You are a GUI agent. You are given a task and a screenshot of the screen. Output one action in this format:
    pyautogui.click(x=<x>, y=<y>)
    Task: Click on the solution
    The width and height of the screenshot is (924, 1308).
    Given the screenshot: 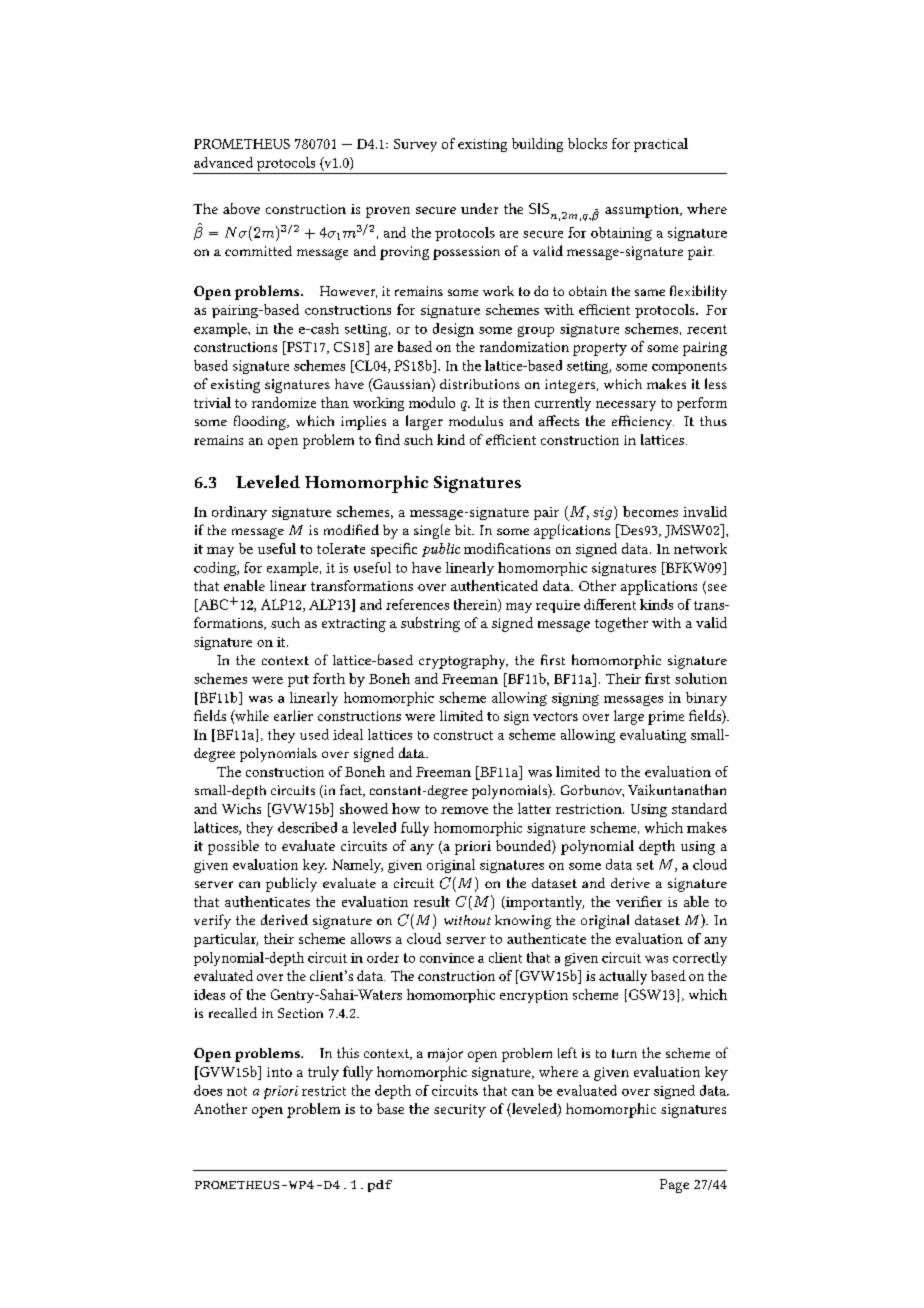 What is the action you would take?
    pyautogui.click(x=701, y=678)
